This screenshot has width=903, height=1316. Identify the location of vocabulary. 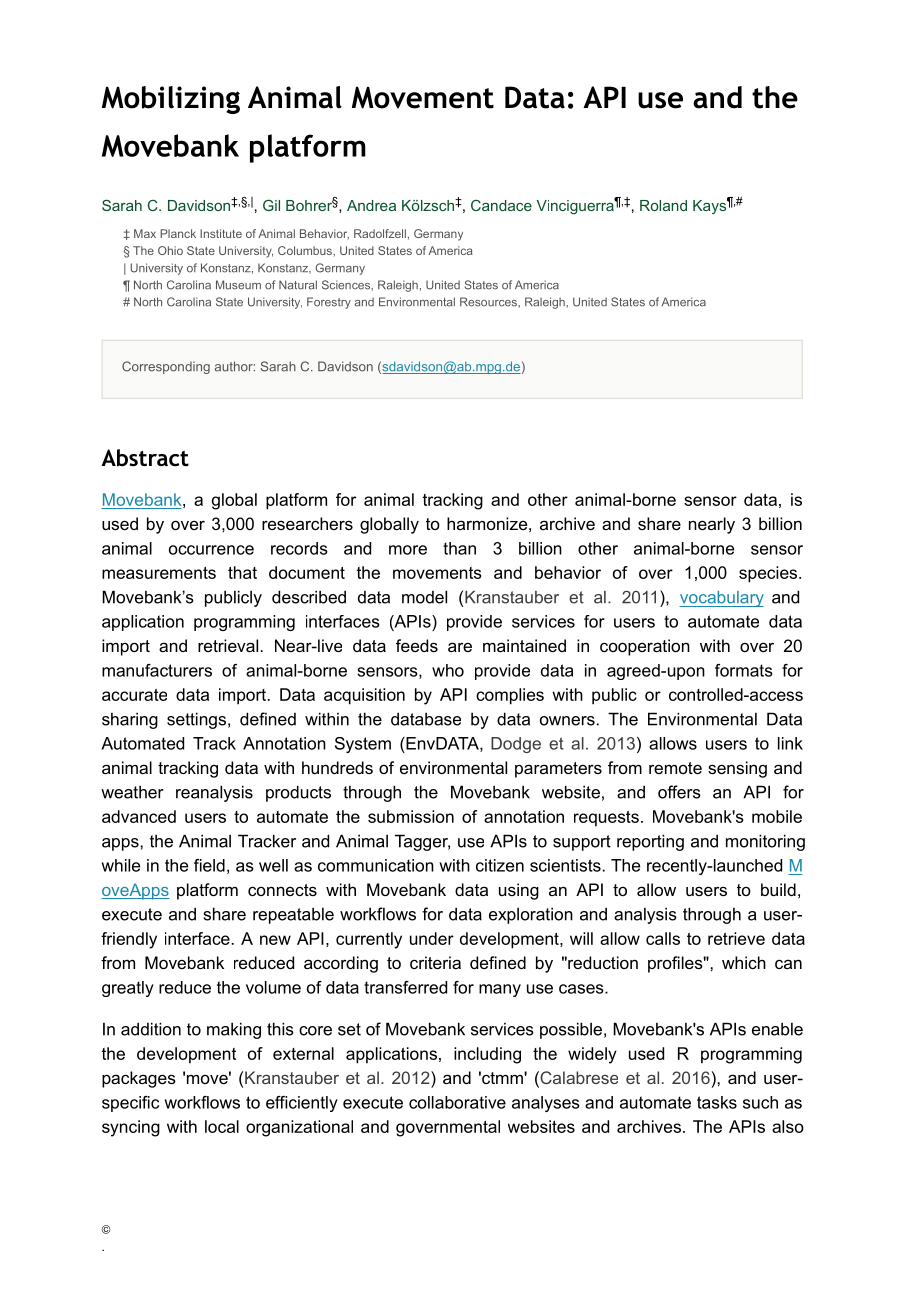
(721, 599).
